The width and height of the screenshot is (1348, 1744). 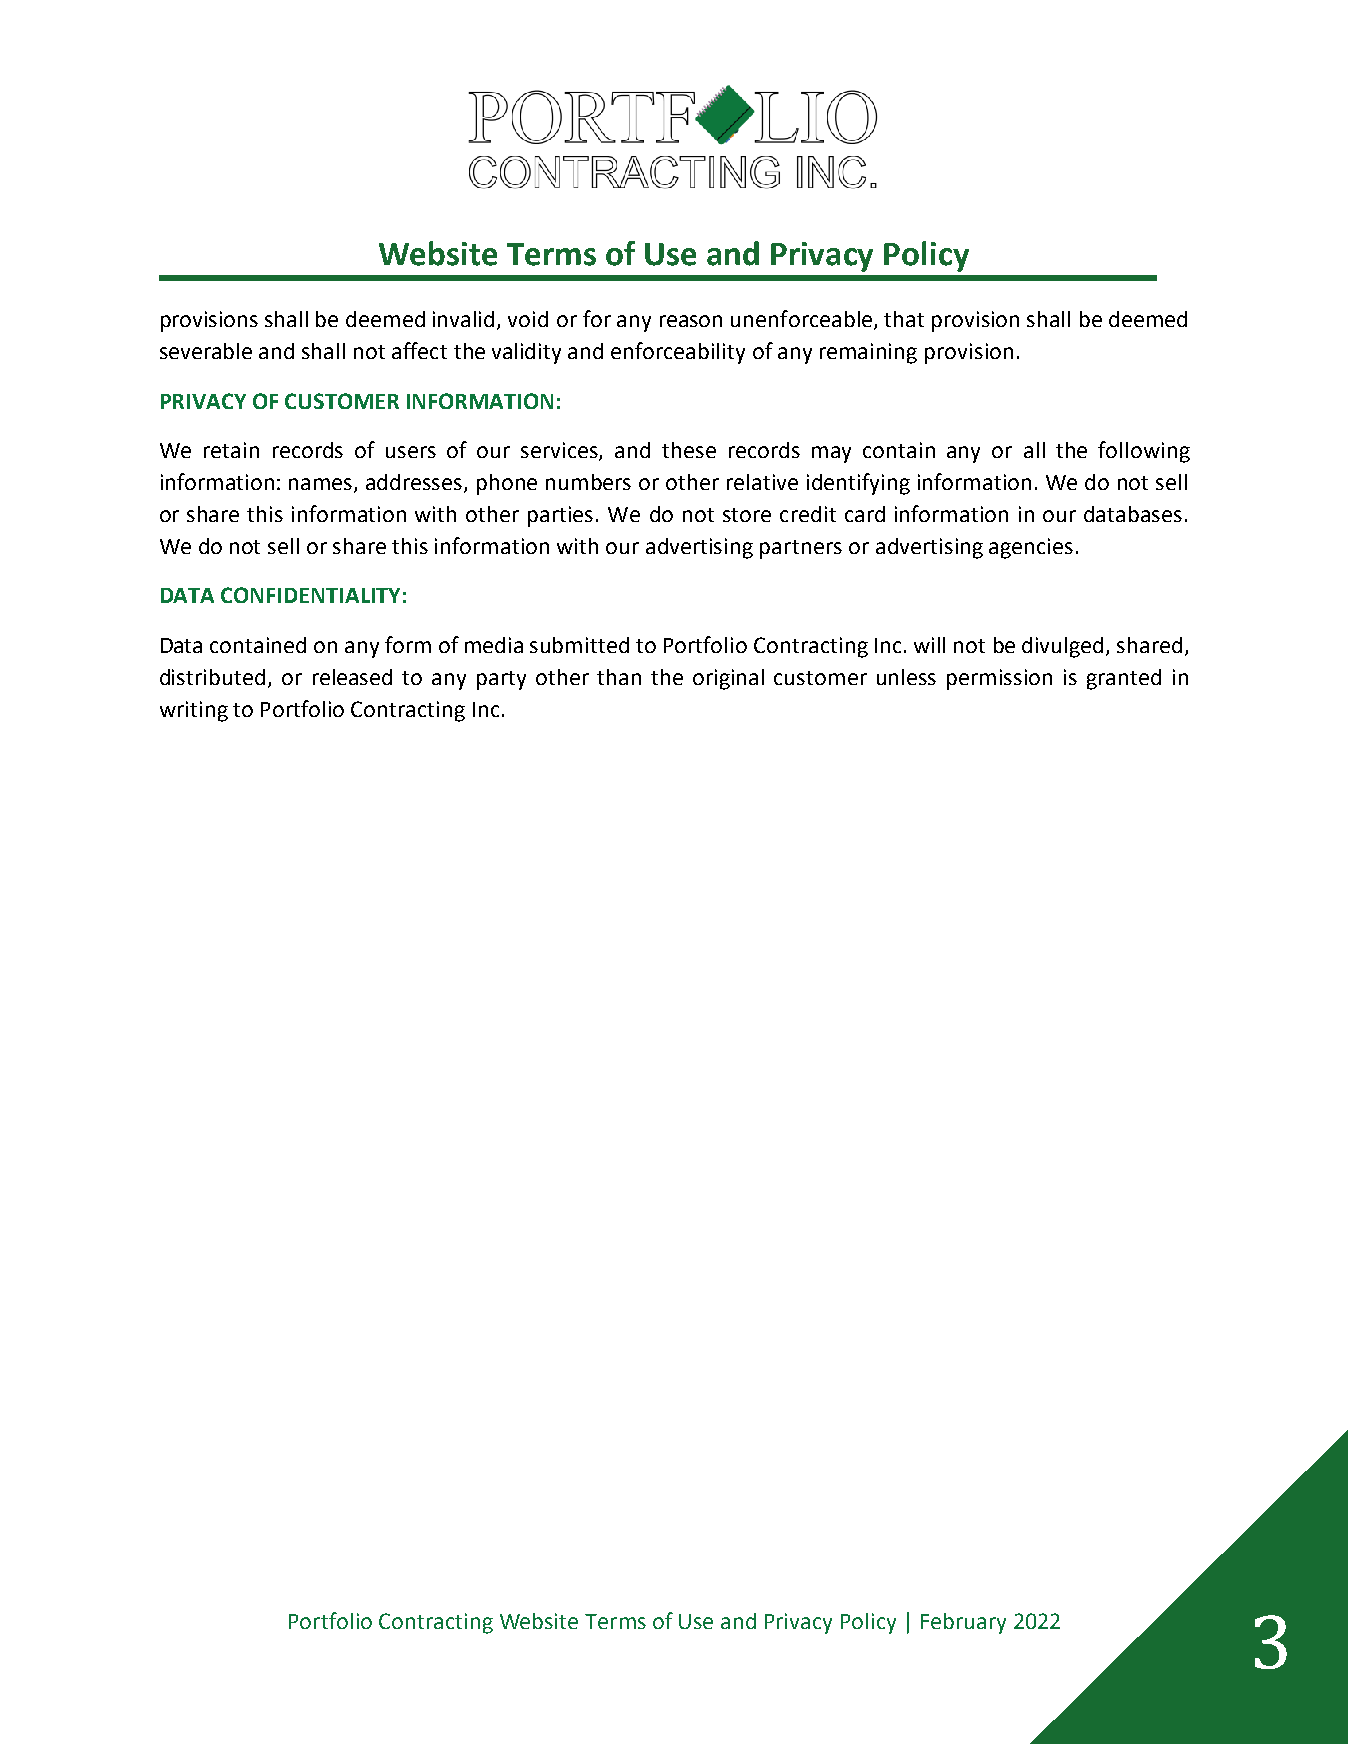 What do you see at coordinates (999, 679) in the screenshot?
I see `permission` at bounding box center [999, 679].
